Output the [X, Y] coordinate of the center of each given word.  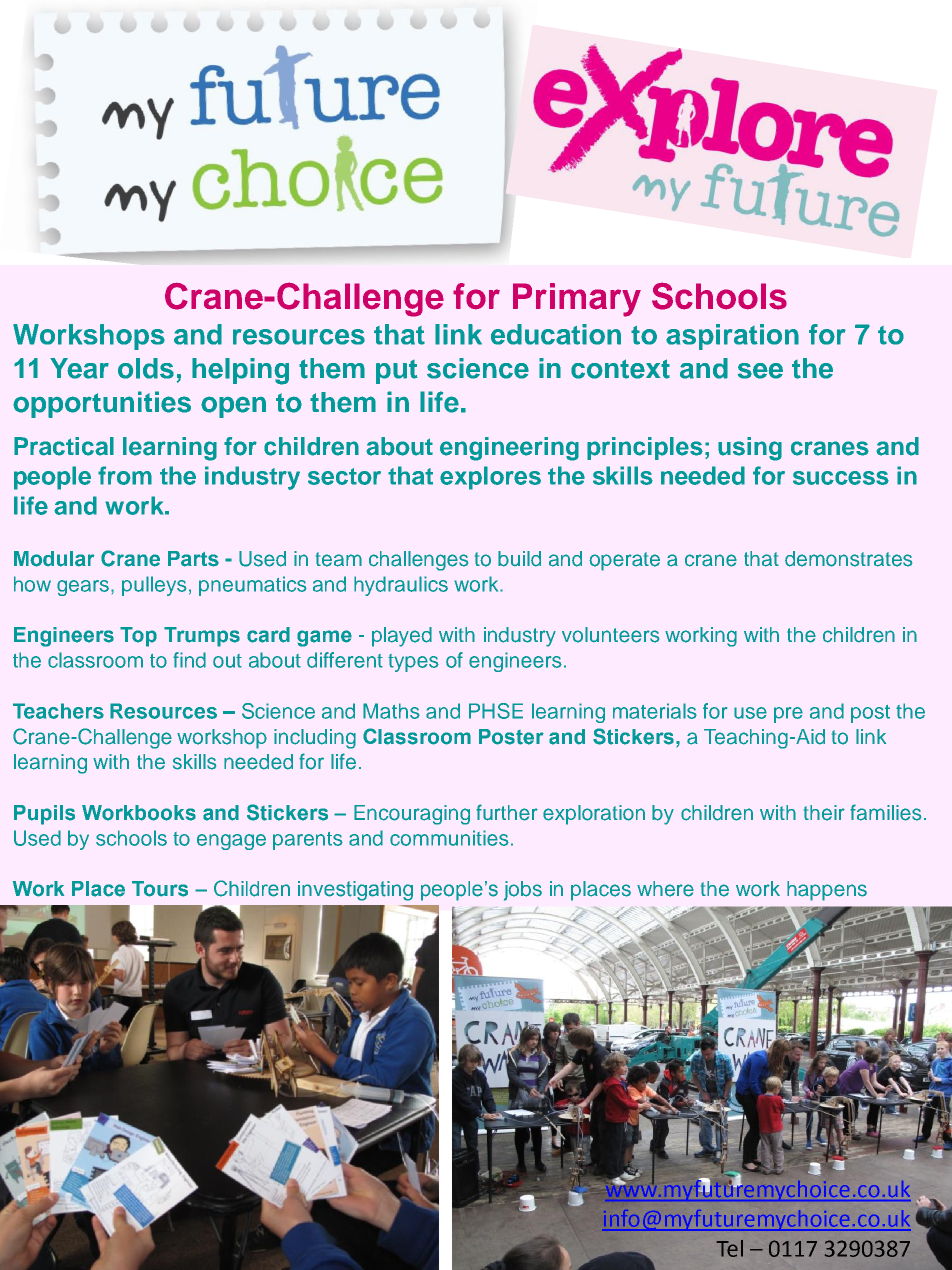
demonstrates [848, 559]
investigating [355, 891]
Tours [160, 889]
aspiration [732, 337]
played [402, 637]
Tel [730, 1248]
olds [146, 368]
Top [138, 637]
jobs [523, 891]
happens [827, 891]
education [556, 334]
